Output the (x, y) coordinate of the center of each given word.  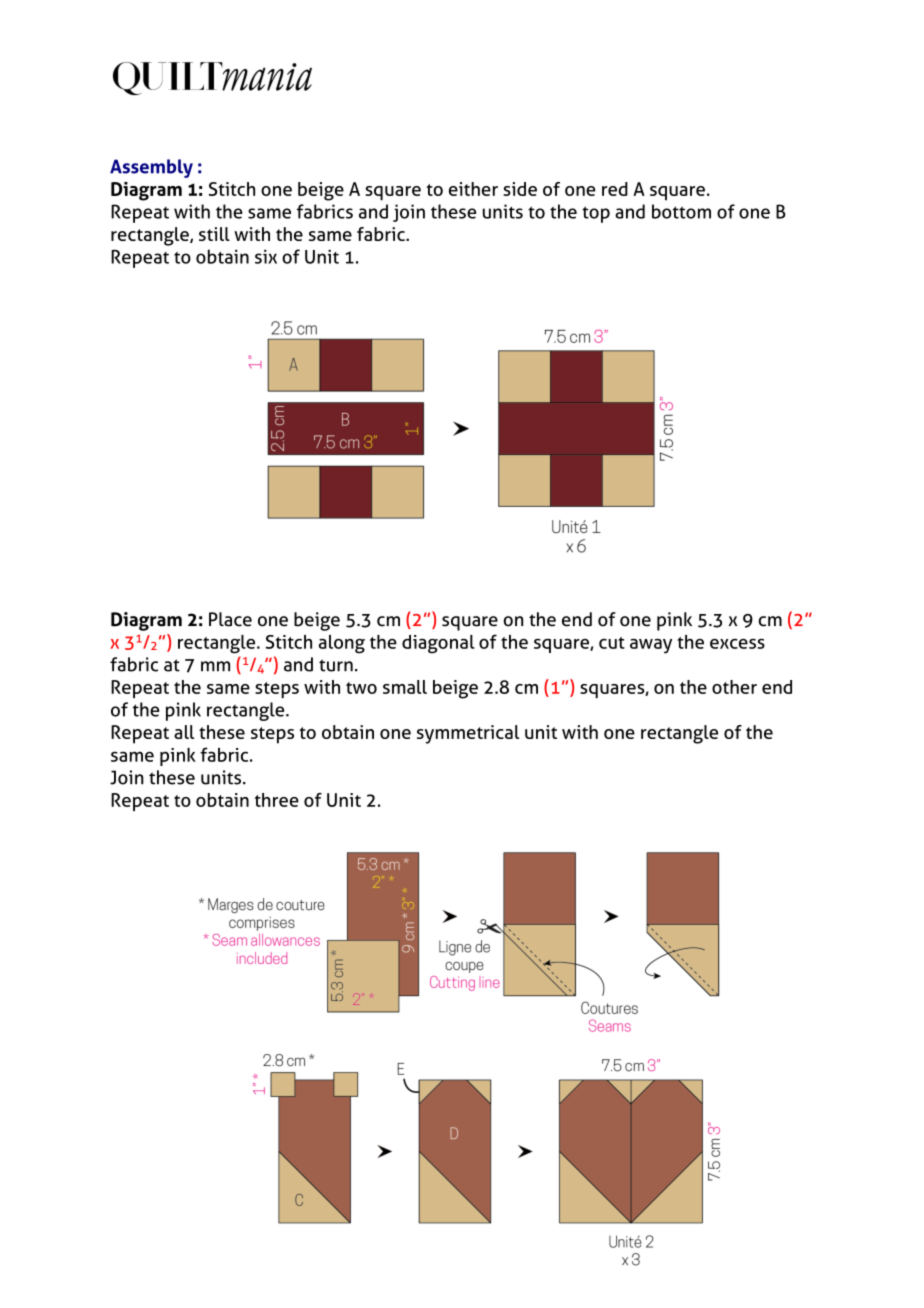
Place (230, 619)
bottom (681, 211)
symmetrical (468, 734)
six (266, 256)
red (615, 189)
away (651, 646)
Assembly (151, 168)
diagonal (438, 644)
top (596, 214)
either (473, 189)
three (276, 800)
